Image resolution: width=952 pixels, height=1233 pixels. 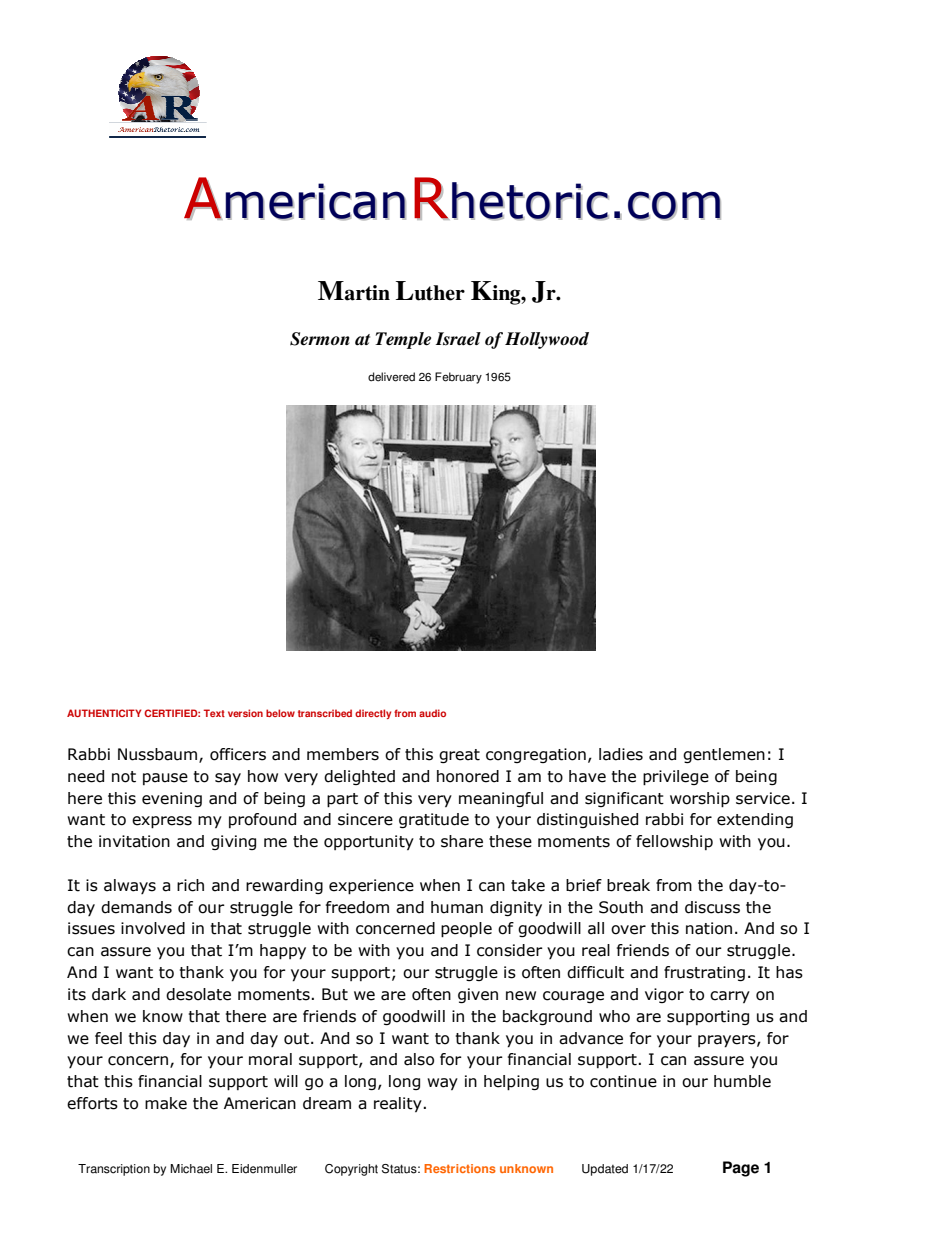 What do you see at coordinates (191, 1169) in the image?
I see `Michael` at bounding box center [191, 1169].
